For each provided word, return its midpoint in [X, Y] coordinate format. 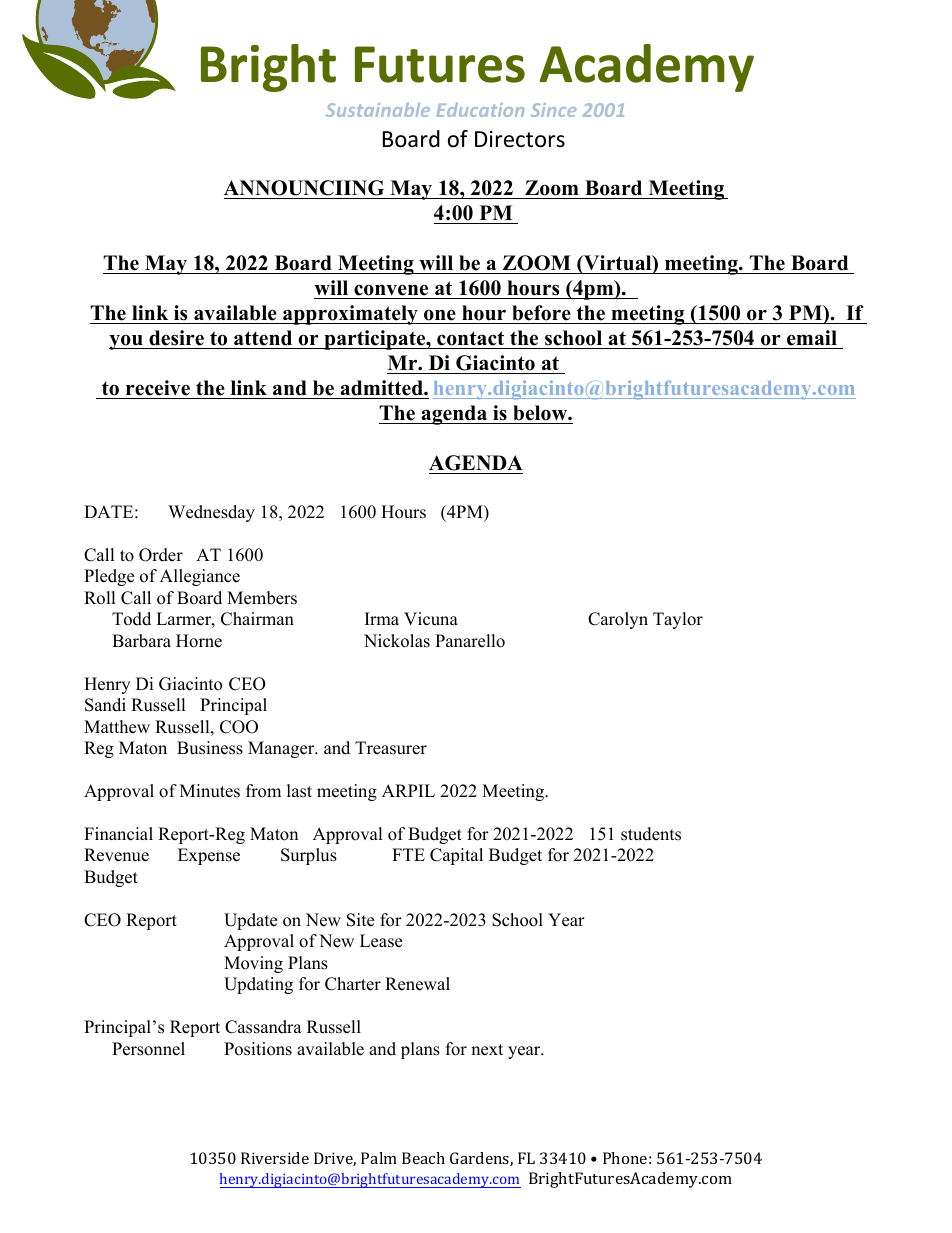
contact [470, 338]
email [812, 338]
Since [553, 110]
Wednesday [211, 513]
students [651, 834]
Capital [456, 856]
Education [480, 110]
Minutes [210, 791]
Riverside [275, 1158]
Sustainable [378, 109]
